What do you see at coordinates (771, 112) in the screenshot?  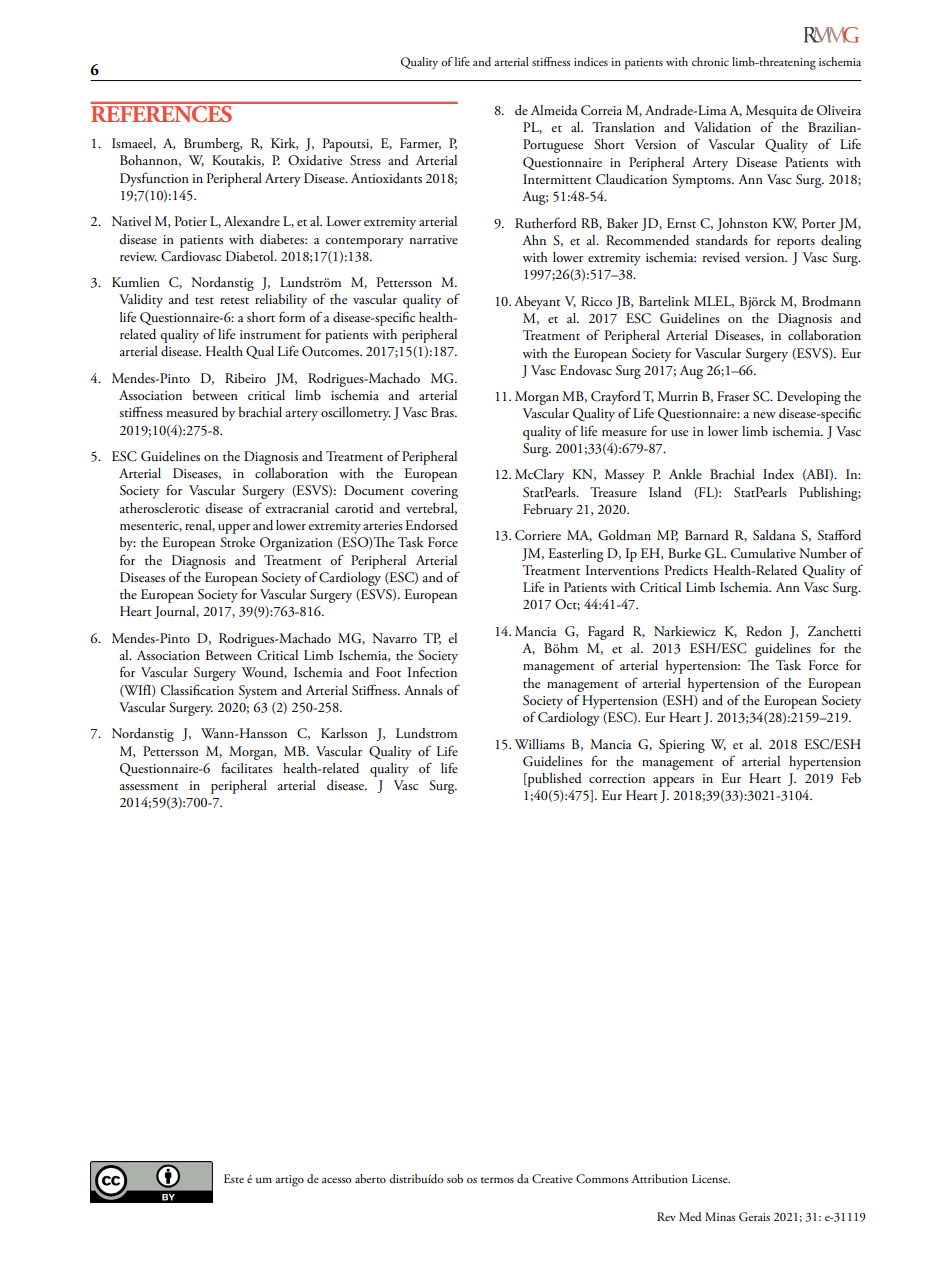 I see `Mesquita` at bounding box center [771, 112].
